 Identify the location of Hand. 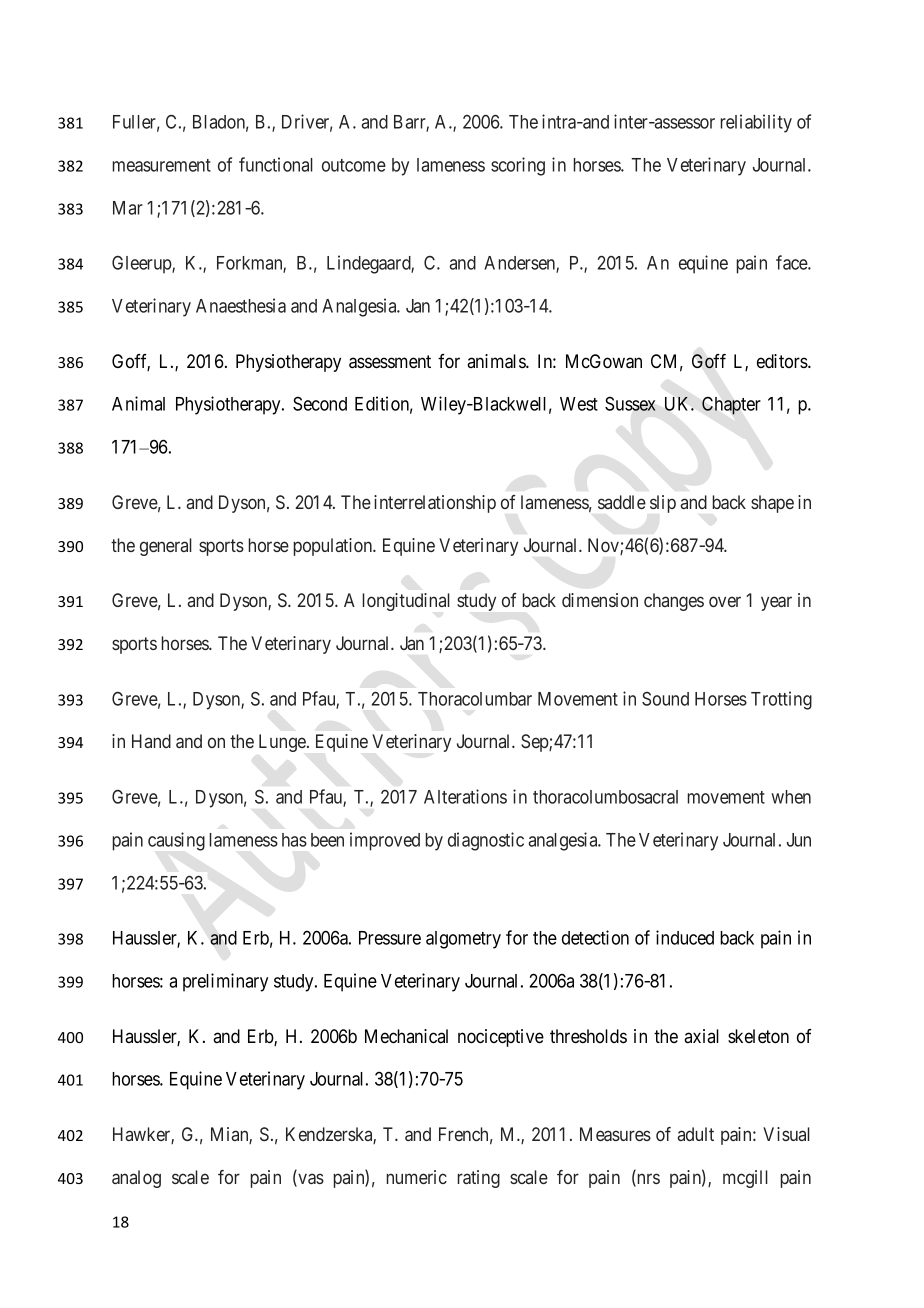
(151, 741).
